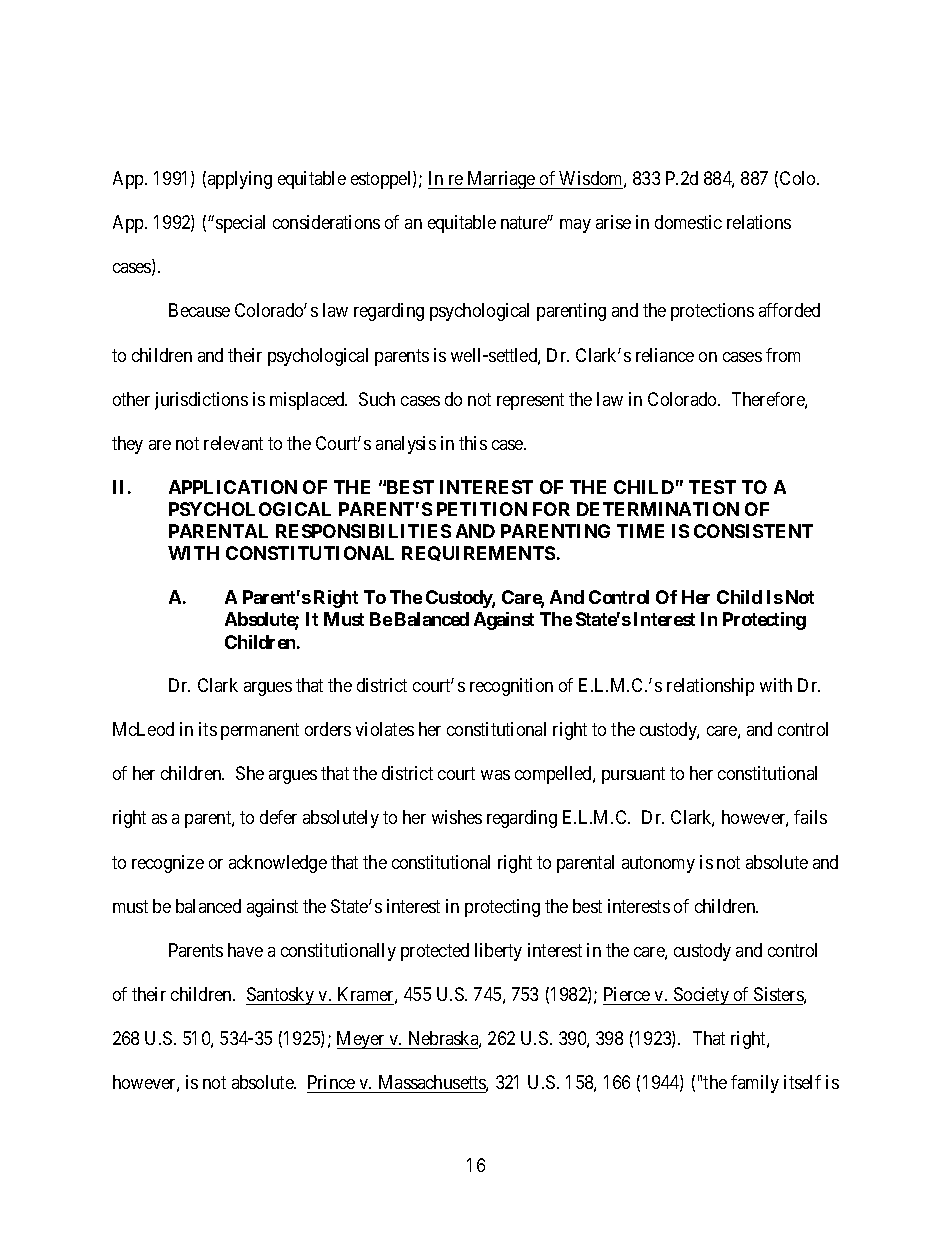  I want to click on was, so click(495, 775).
